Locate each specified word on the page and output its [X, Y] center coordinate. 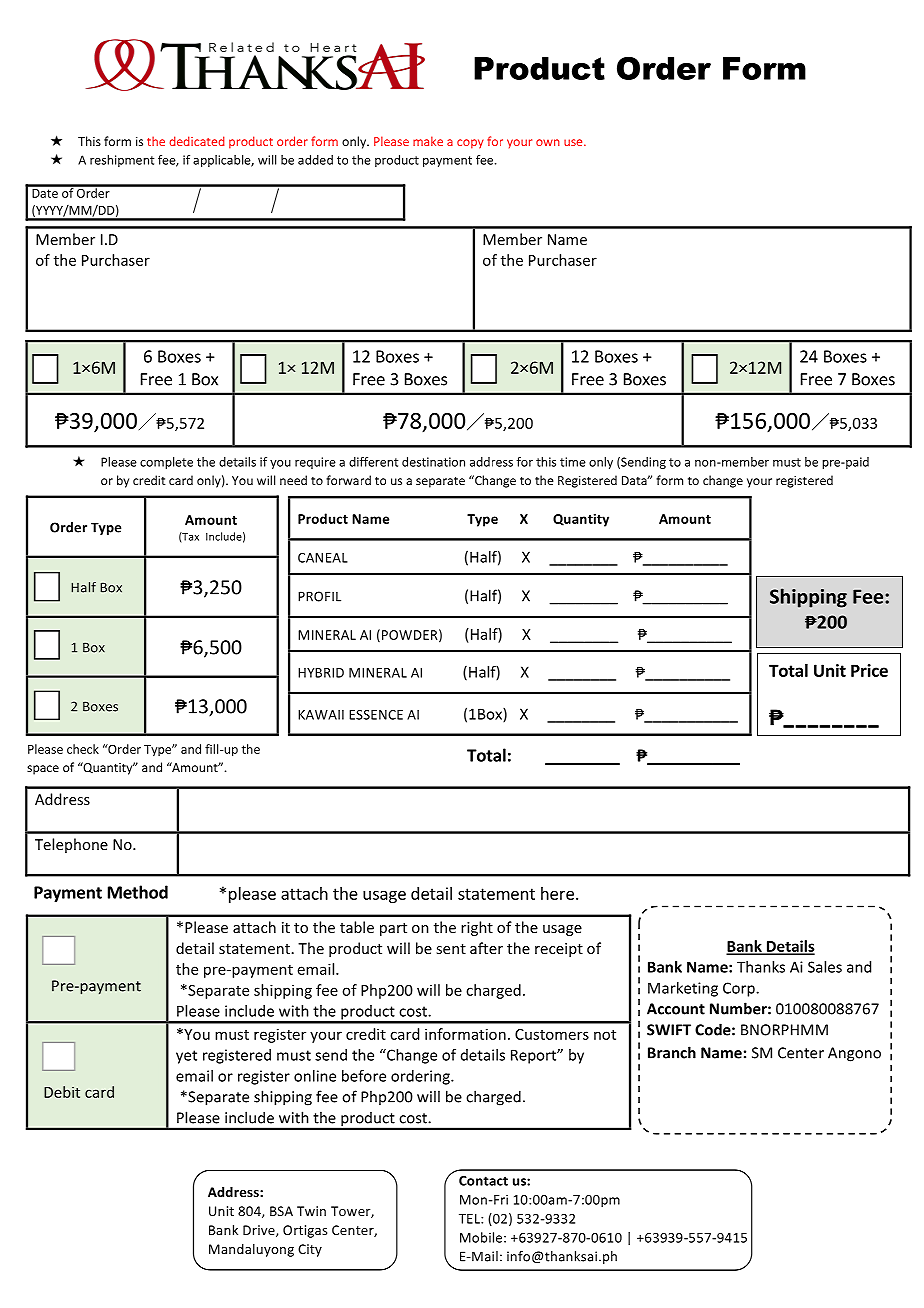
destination [433, 462]
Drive [260, 1231]
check [83, 749]
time [573, 462]
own [548, 142]
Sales [825, 967]
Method [138, 892]
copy [470, 144]
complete [166, 463]
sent [451, 949]
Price [869, 670]
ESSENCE [376, 715]
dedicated [197, 141]
